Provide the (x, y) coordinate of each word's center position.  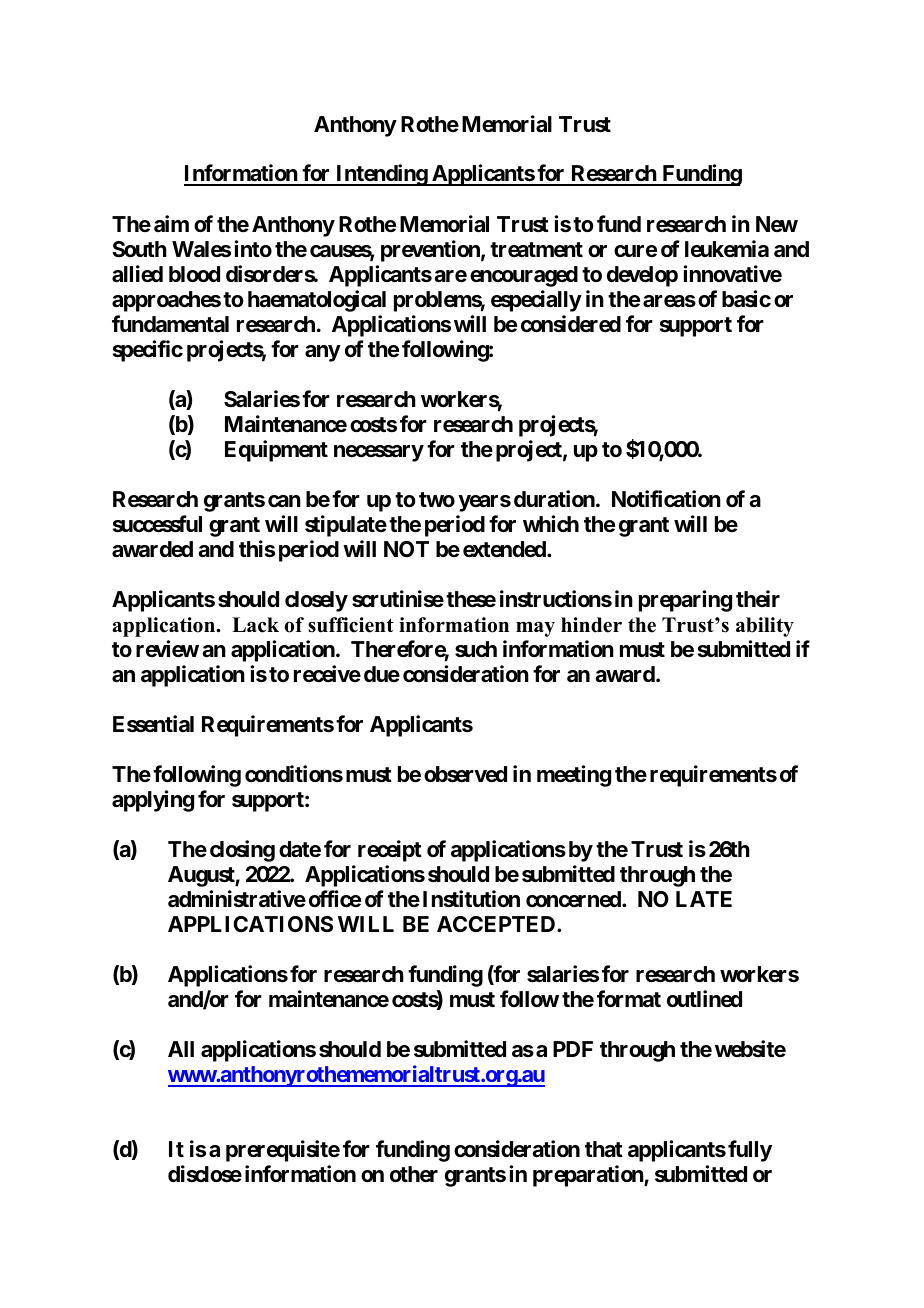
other (414, 1174)
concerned (574, 899)
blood (194, 274)
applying (153, 801)
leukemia (727, 248)
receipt (390, 851)
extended (505, 549)
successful (157, 524)
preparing (685, 601)
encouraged (524, 276)
